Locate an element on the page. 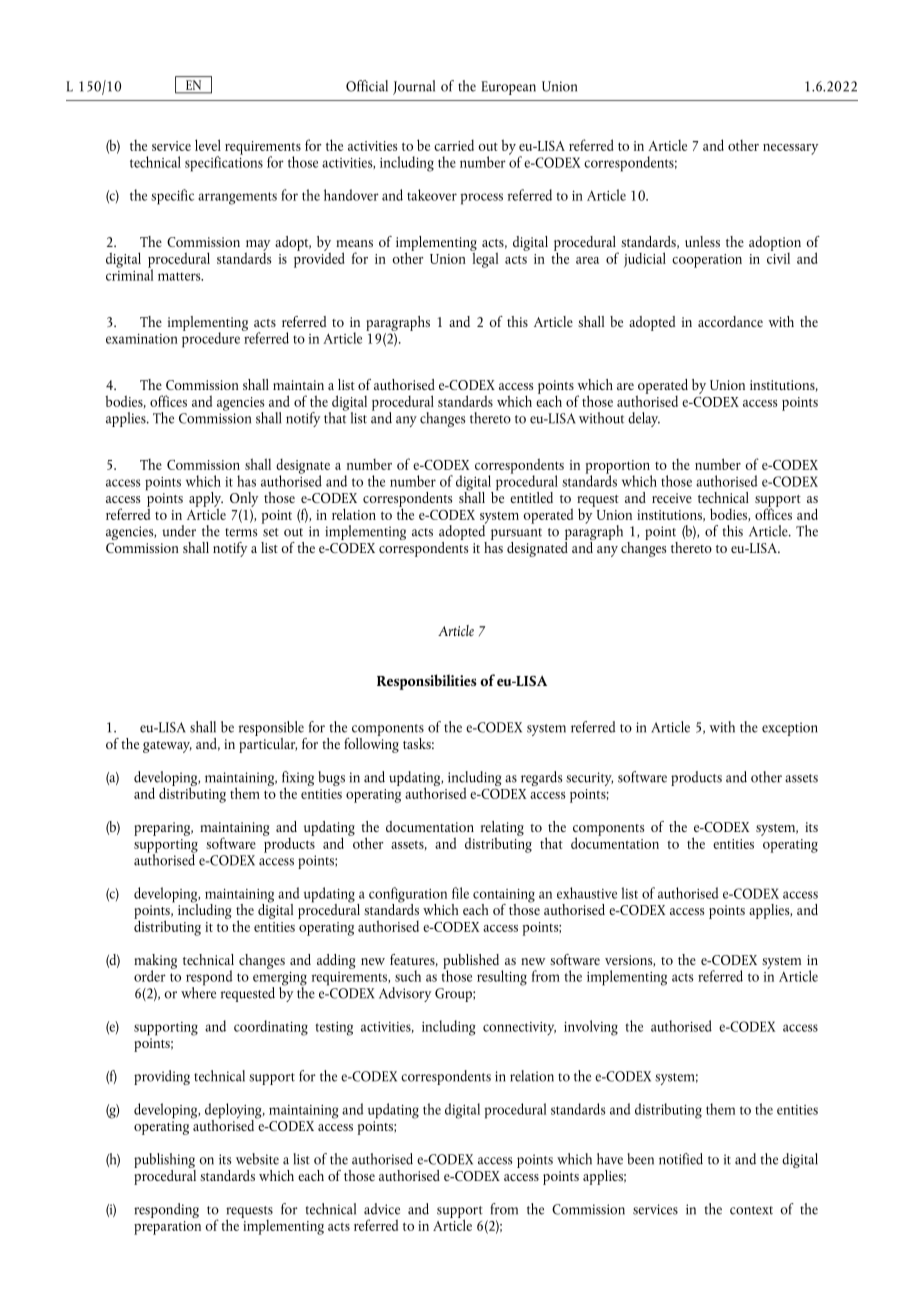  necessary is located at coordinates (790, 149).
